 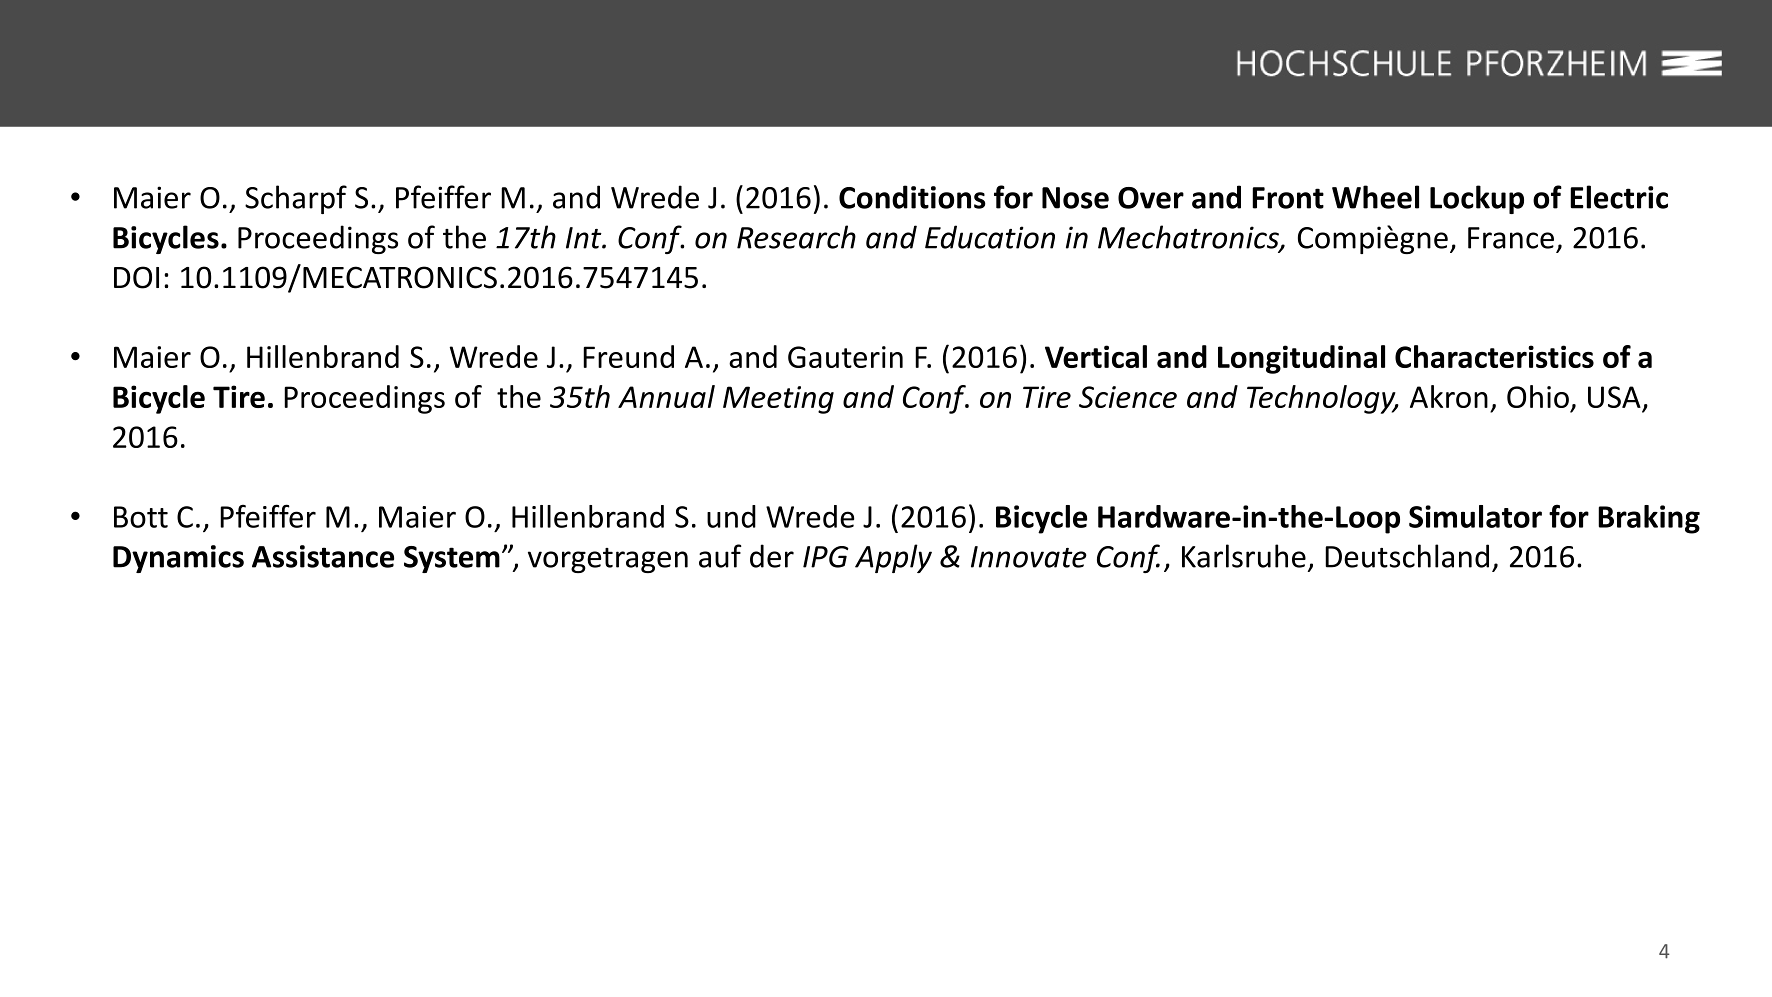 What do you see at coordinates (323, 556) in the screenshot?
I see `Assistance` at bounding box center [323, 556].
